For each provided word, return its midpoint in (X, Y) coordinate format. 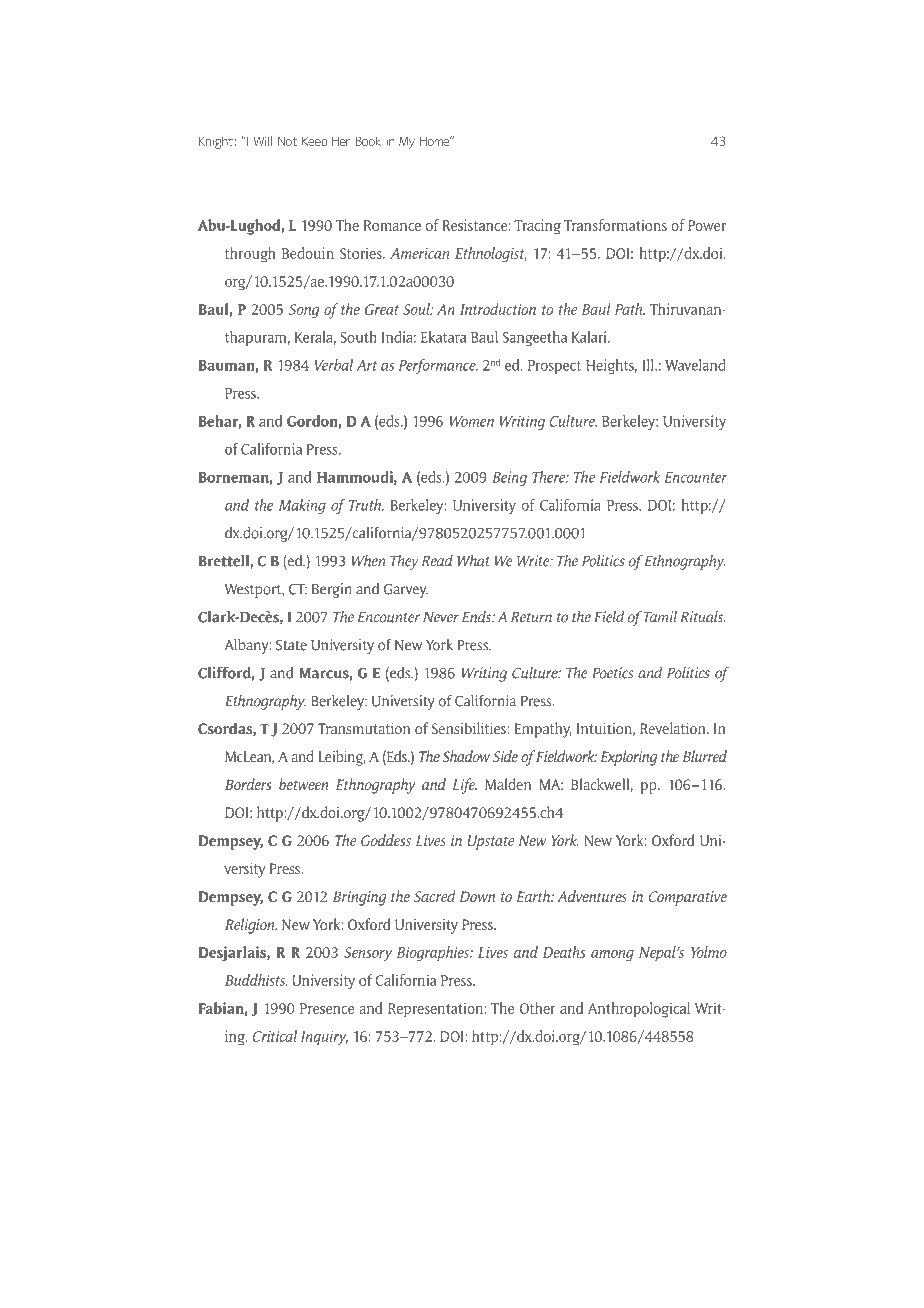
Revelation (674, 728)
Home (436, 141)
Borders (248, 784)
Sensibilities (470, 728)
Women (472, 421)
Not (287, 141)
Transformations (615, 225)
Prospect (554, 367)
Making (302, 506)
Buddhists (256, 980)
